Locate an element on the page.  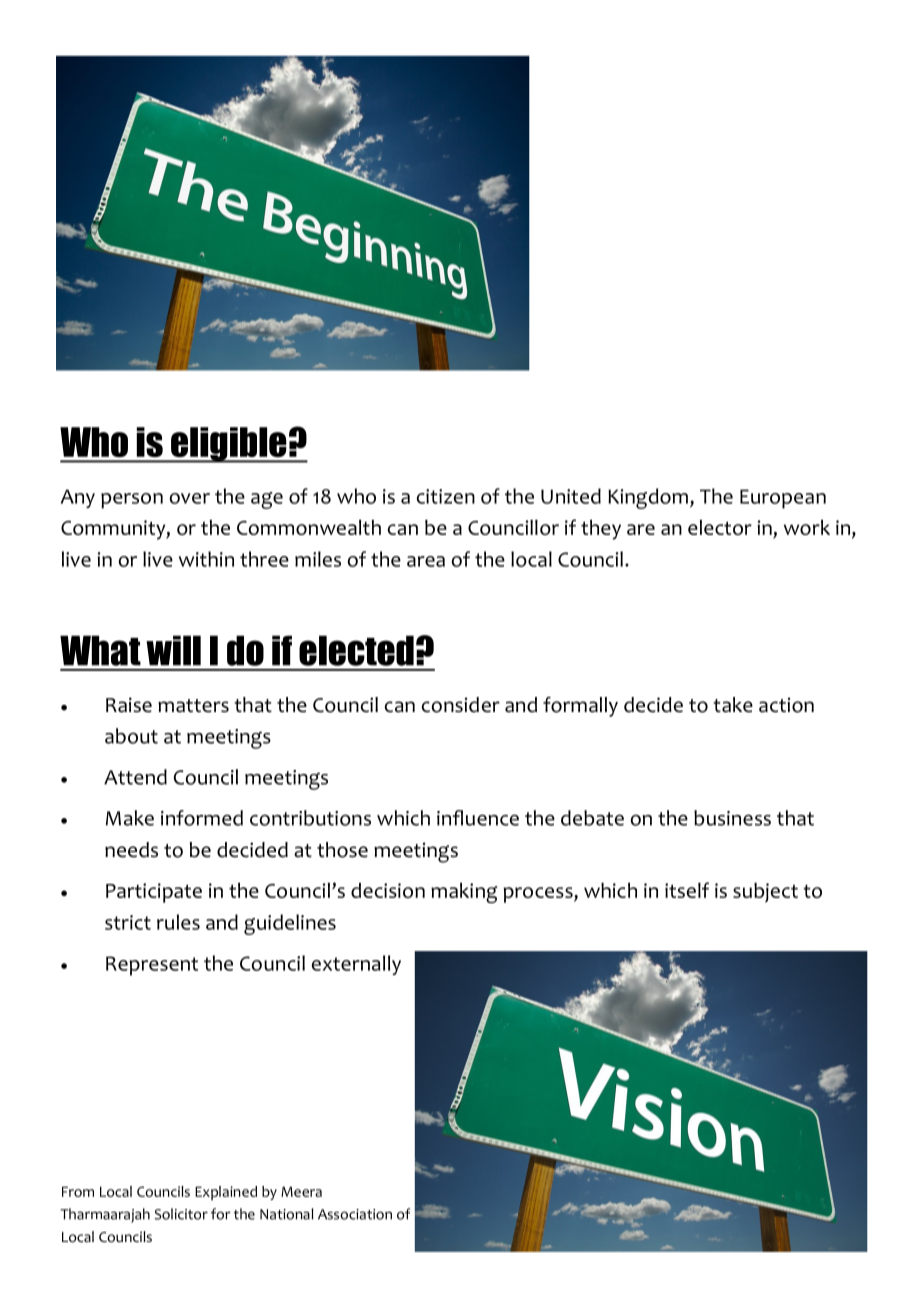
European is located at coordinates (783, 499).
